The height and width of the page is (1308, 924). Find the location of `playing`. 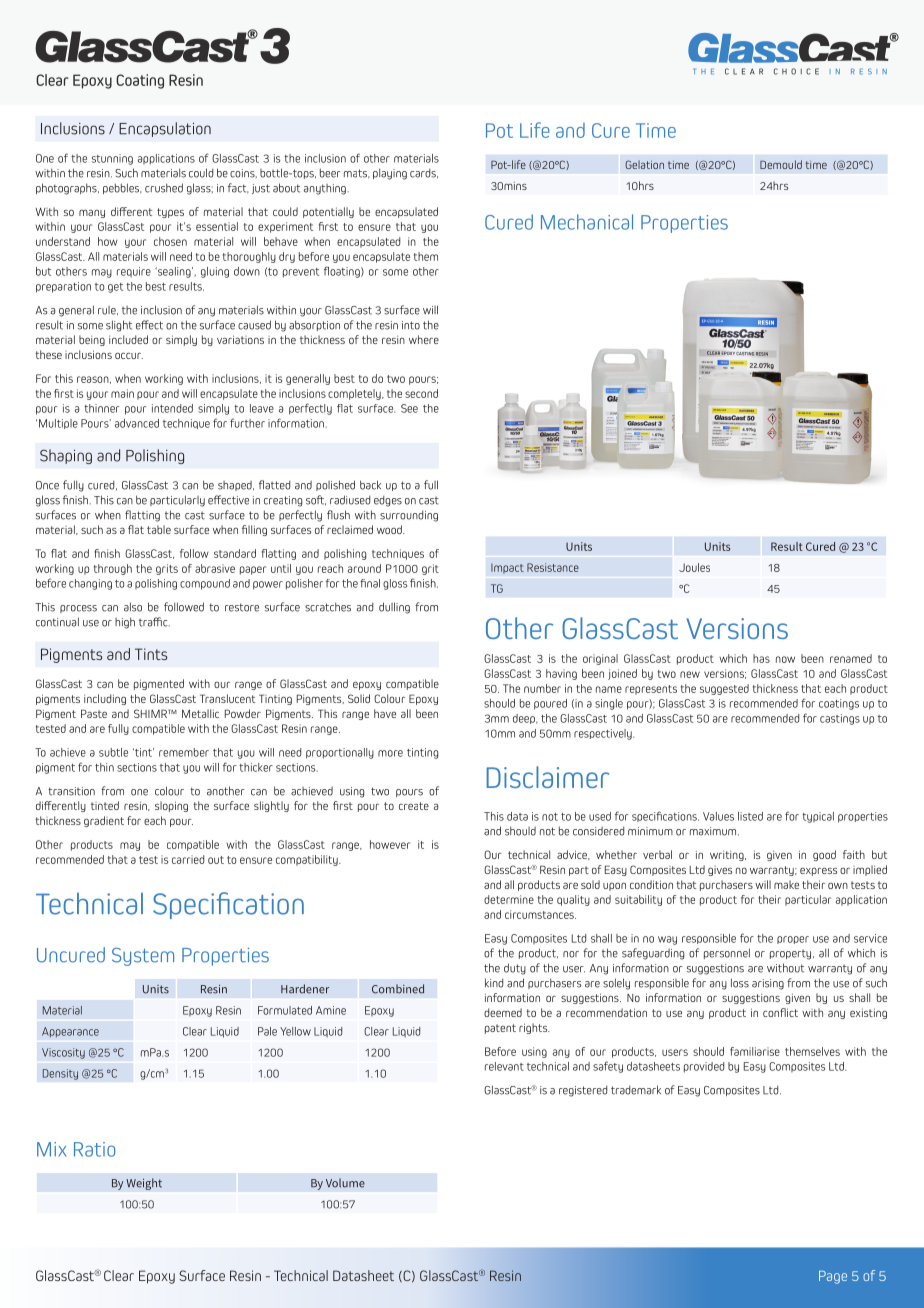

playing is located at coordinates (390, 174).
